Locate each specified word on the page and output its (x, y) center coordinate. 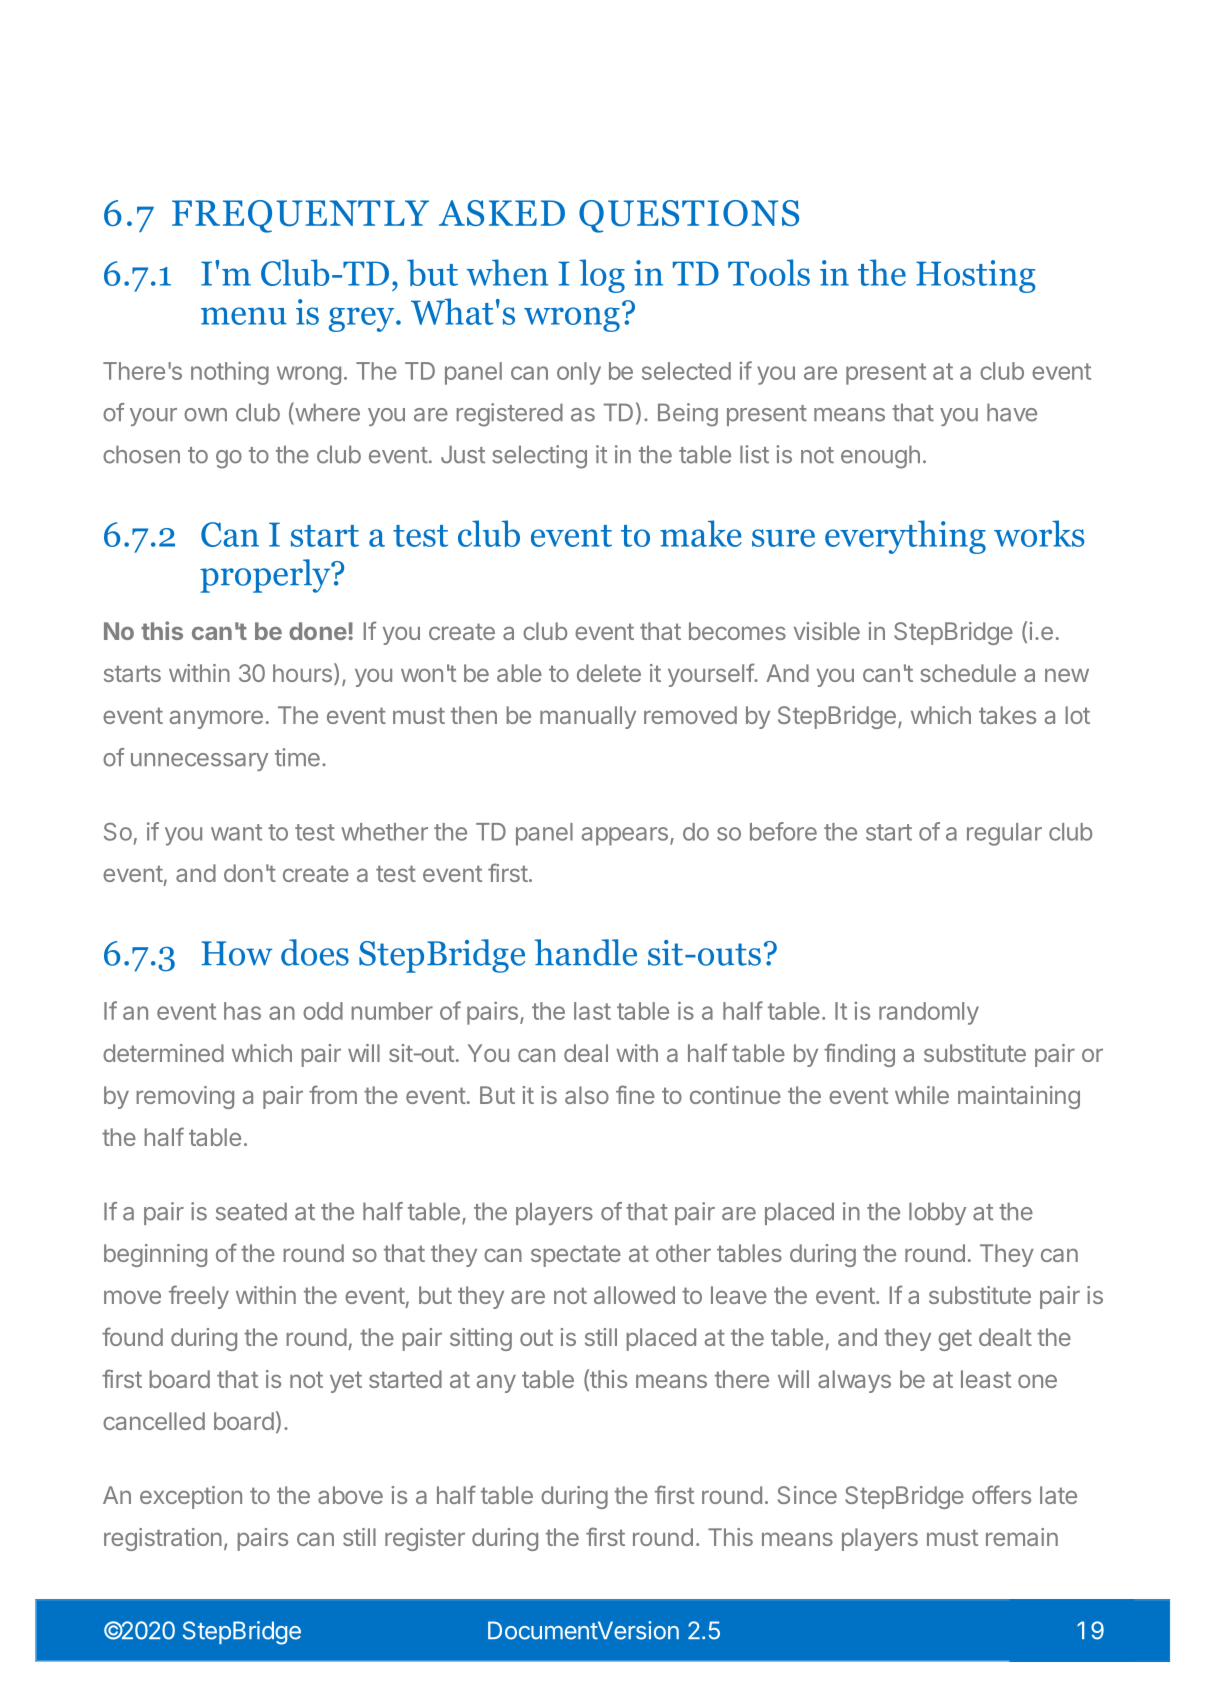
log (602, 276)
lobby (937, 1213)
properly (266, 576)
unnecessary (199, 762)
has (242, 1011)
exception (191, 1497)
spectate (576, 1256)
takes (1007, 715)
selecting (539, 457)
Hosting (976, 276)
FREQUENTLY (300, 216)
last (592, 1011)
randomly (929, 1013)
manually (588, 717)
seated (251, 1211)
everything (905, 537)
